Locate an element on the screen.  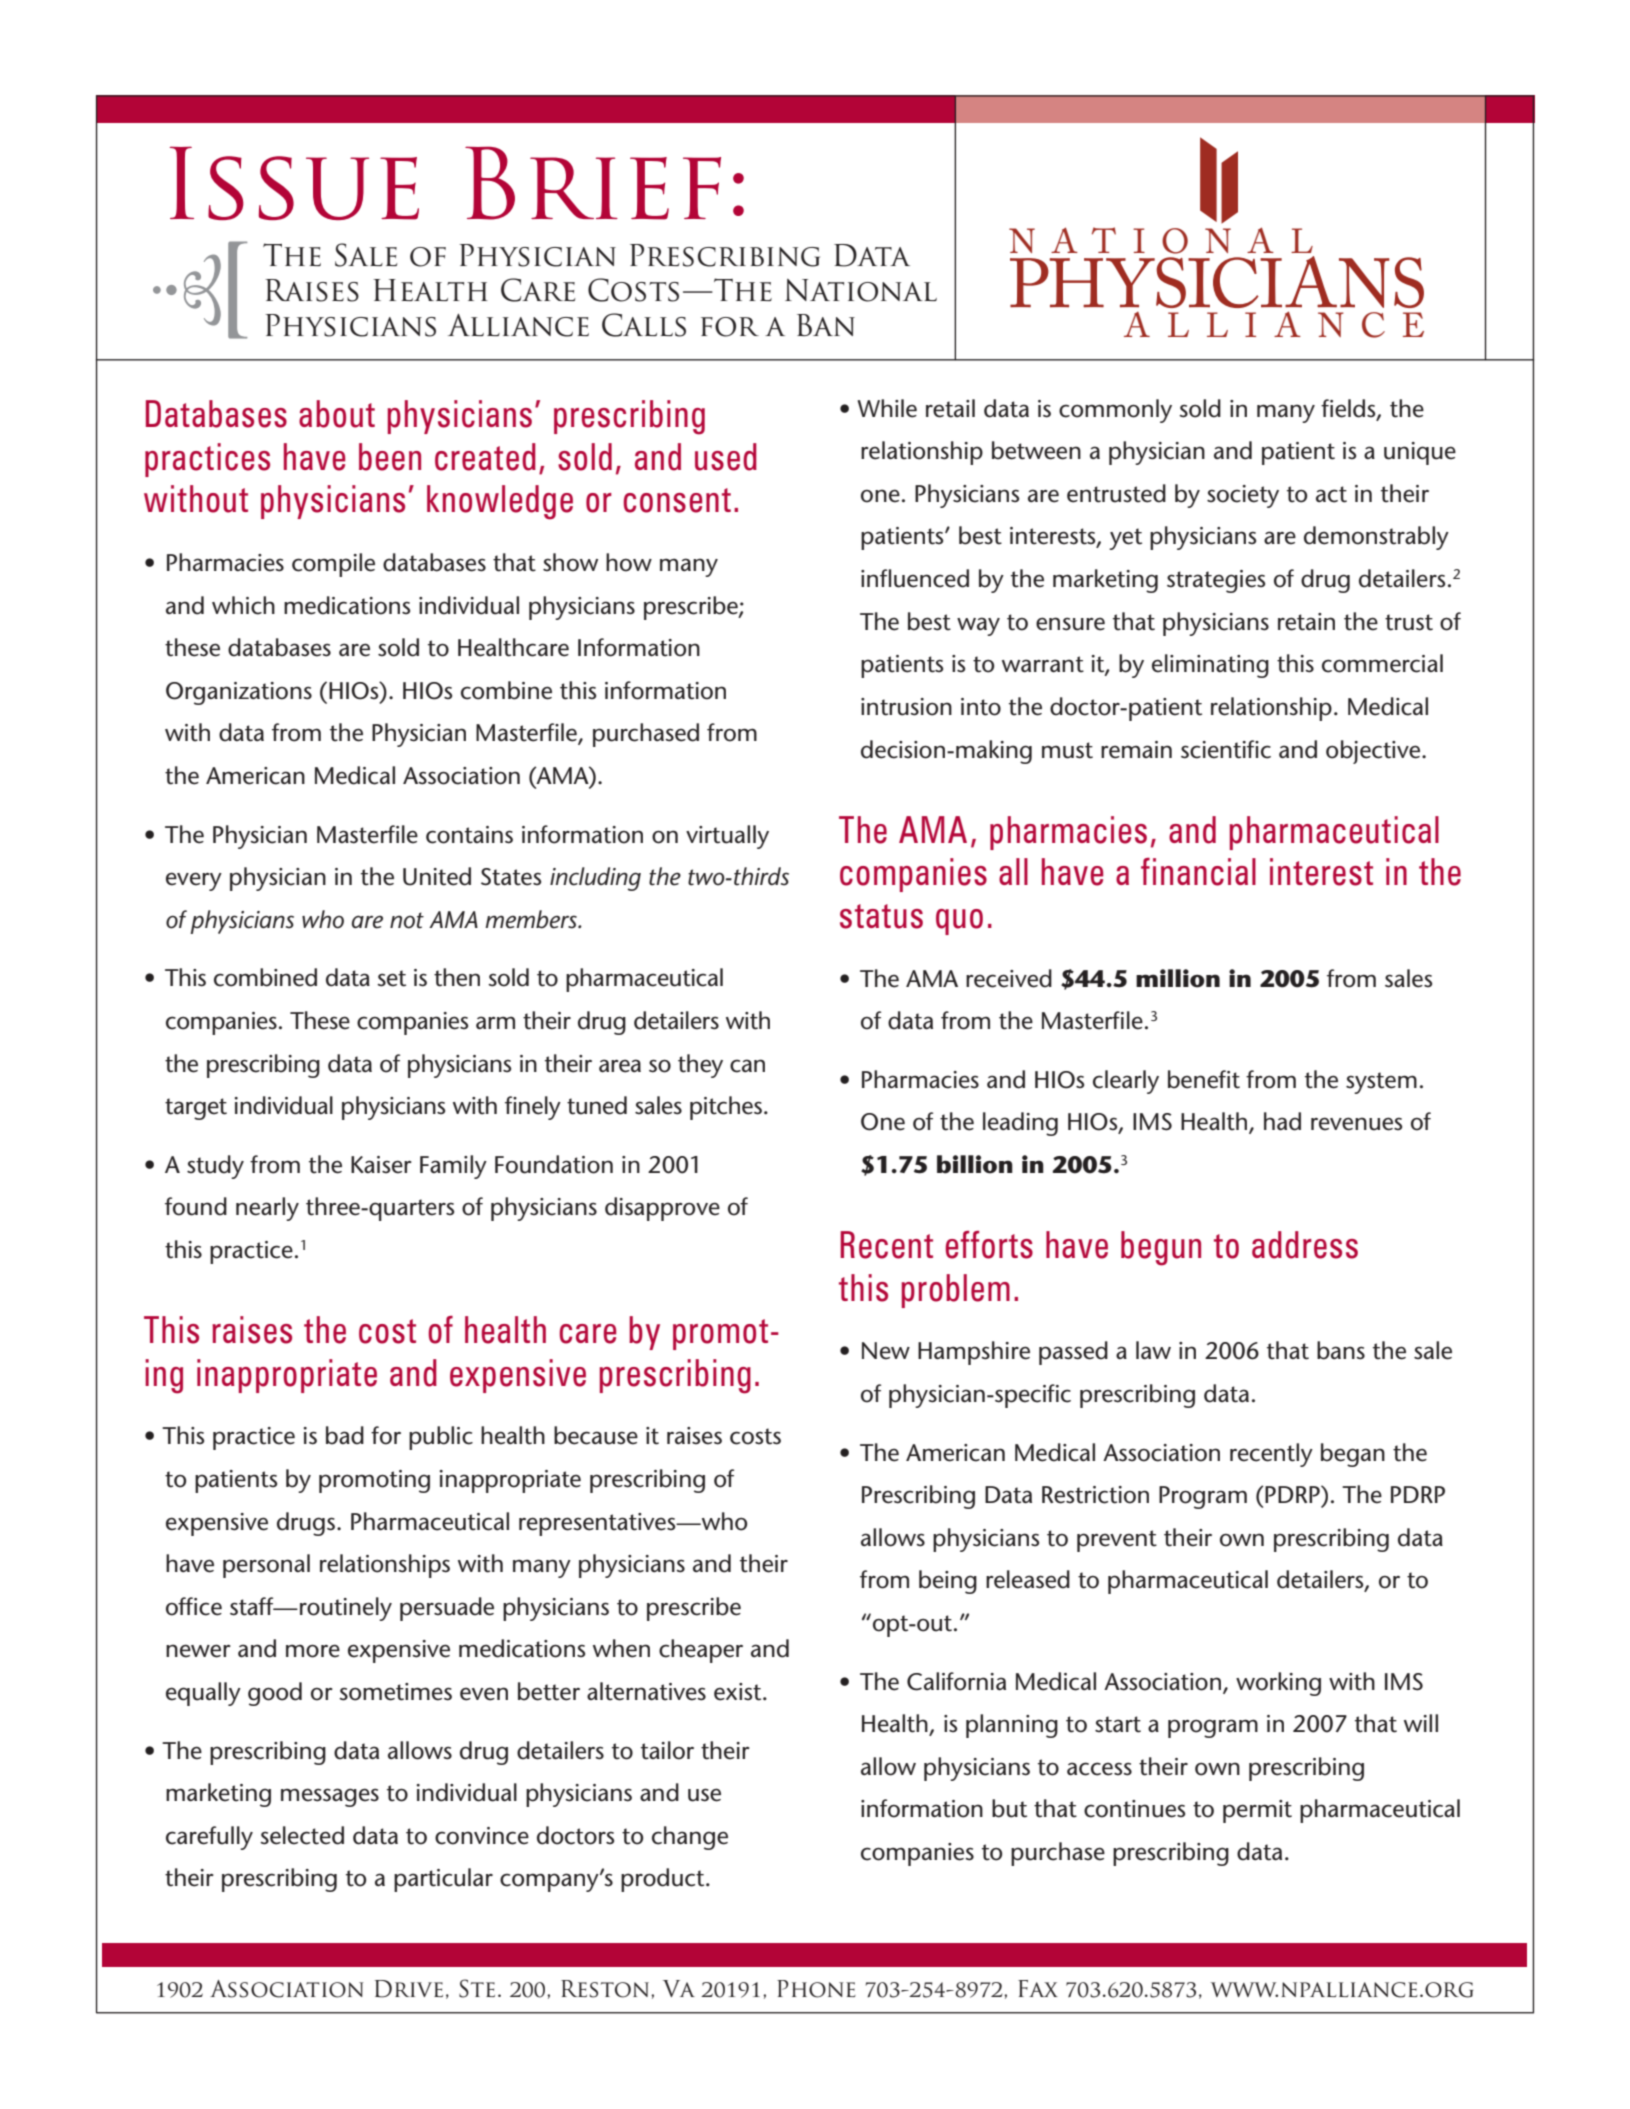
pitches is located at coordinates (726, 1108).
